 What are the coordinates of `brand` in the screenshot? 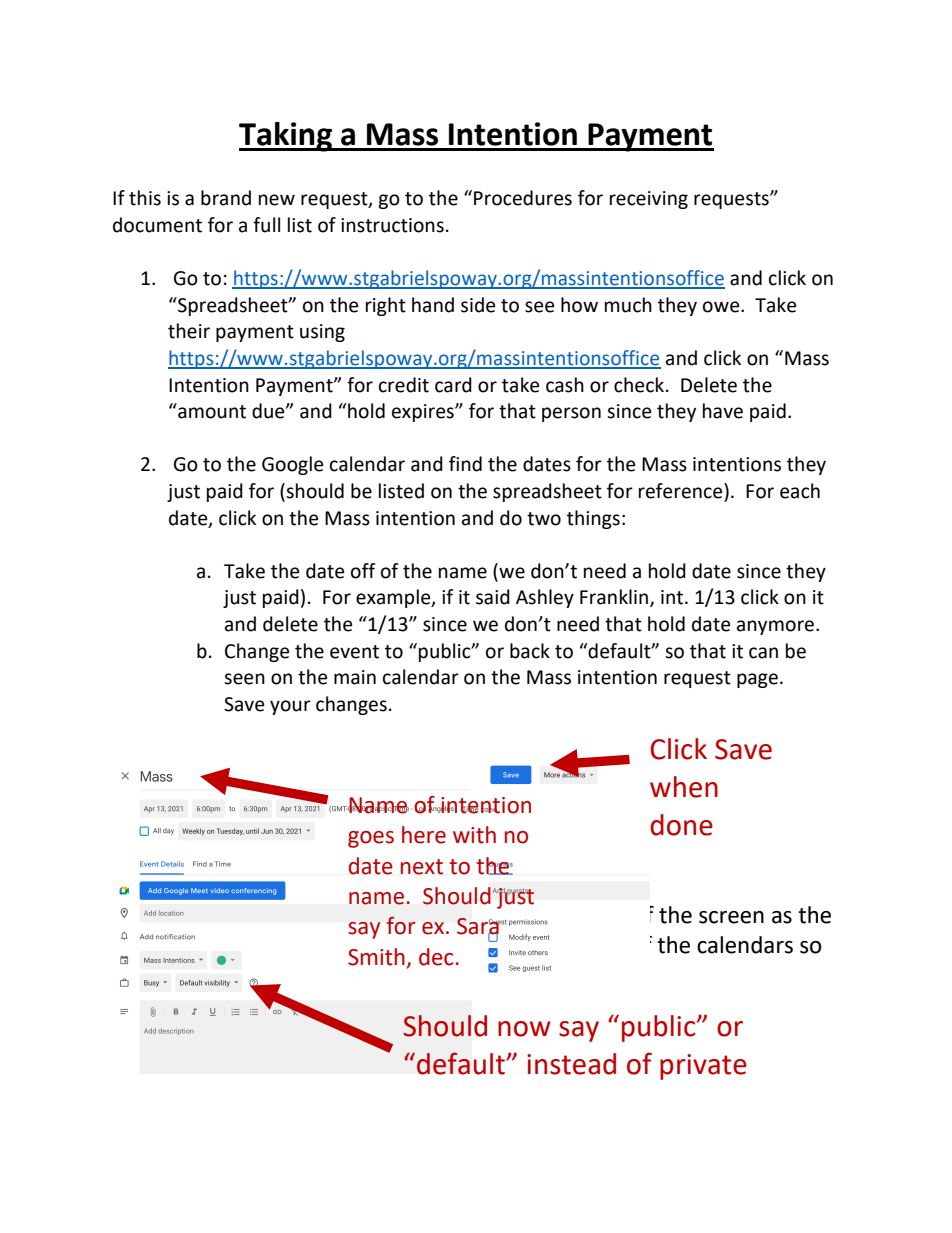 It's located at (226, 198).
